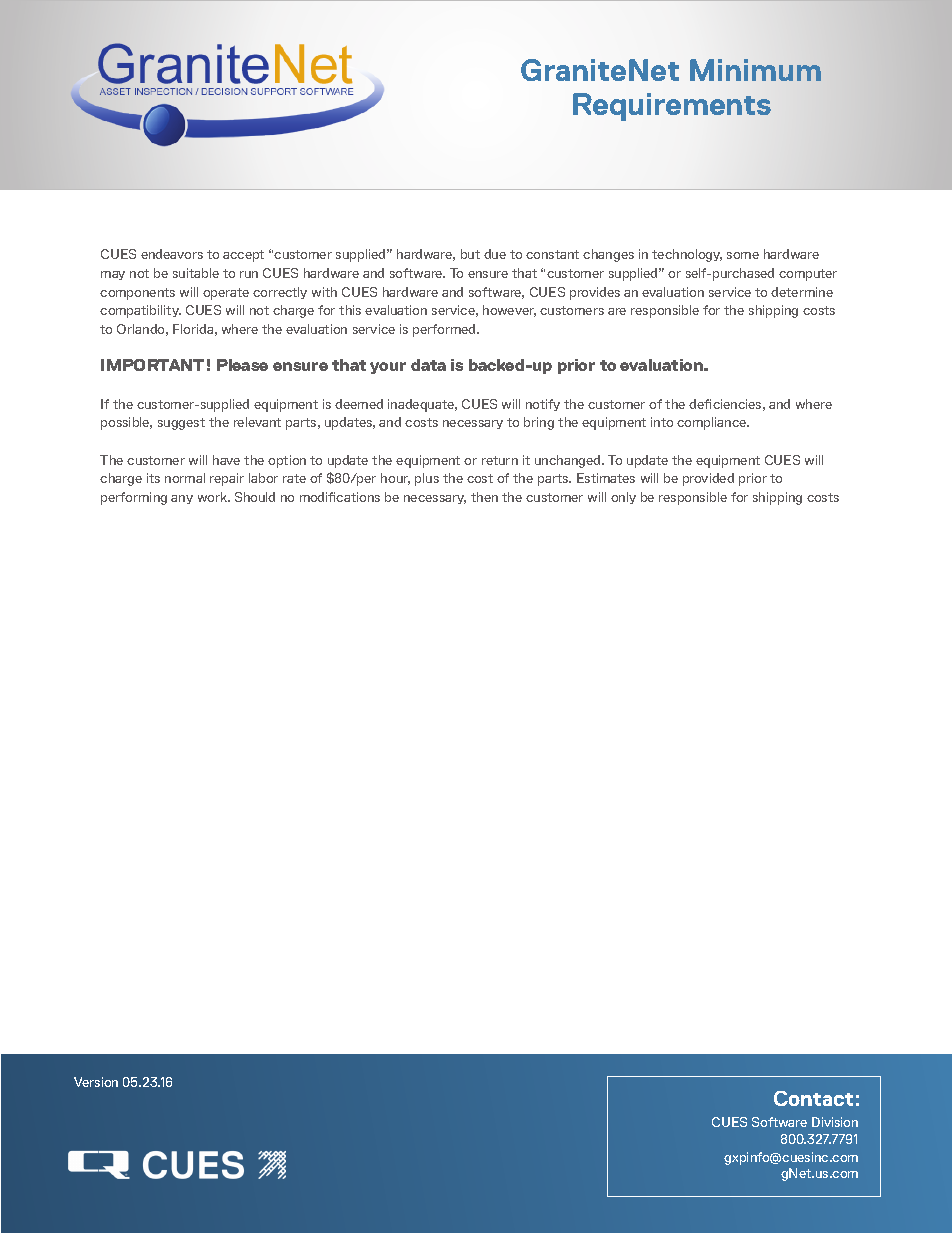 Image resolution: width=952 pixels, height=1233 pixels. I want to click on Version, so click(96, 1082).
